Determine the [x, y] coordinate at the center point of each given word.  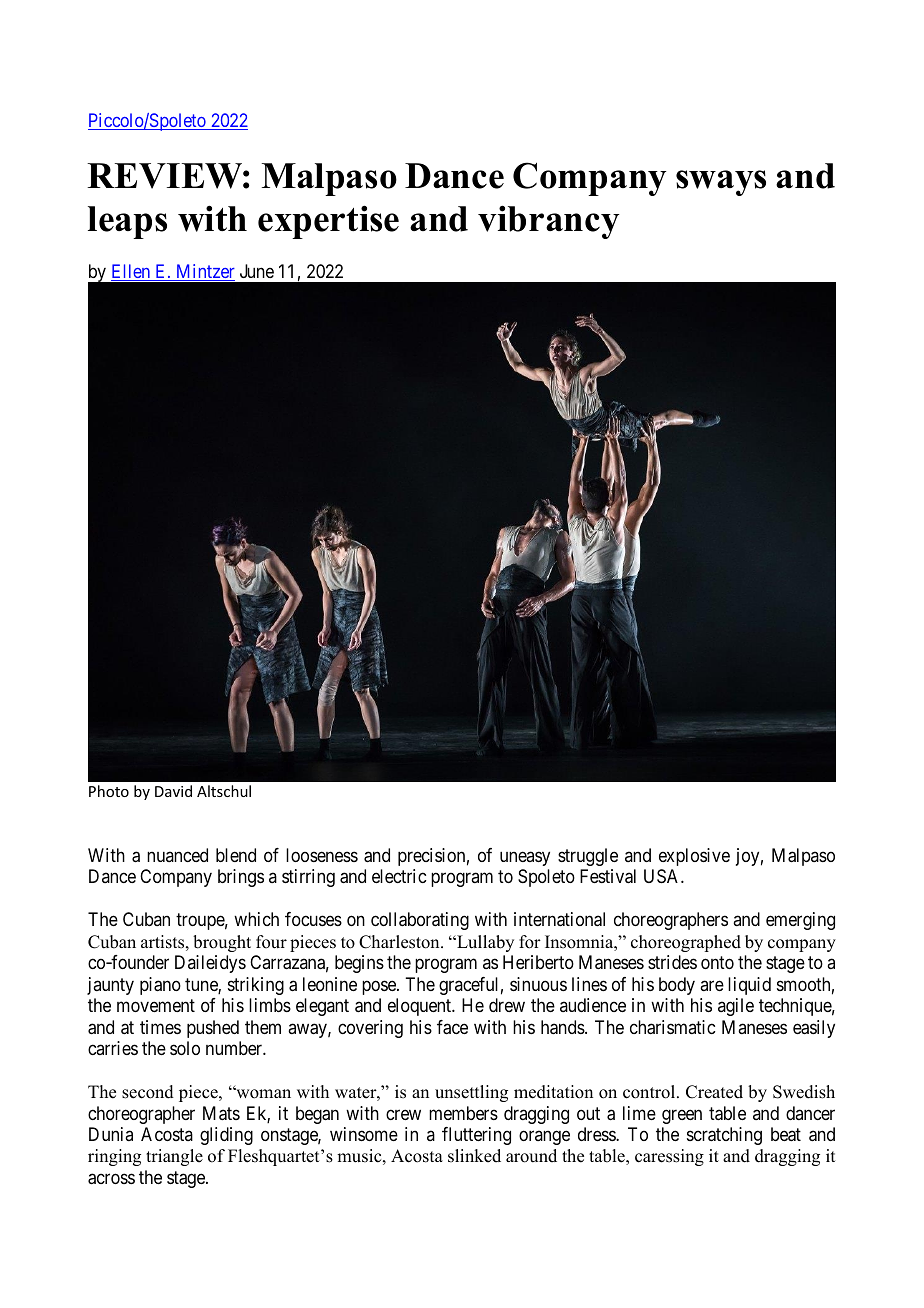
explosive [694, 857]
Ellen [132, 272]
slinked [474, 1156]
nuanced [177, 855]
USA [663, 876]
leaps [127, 222]
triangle [174, 1157]
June [257, 271]
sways [721, 183]
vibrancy [549, 222]
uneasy [525, 858]
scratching [724, 1136]
